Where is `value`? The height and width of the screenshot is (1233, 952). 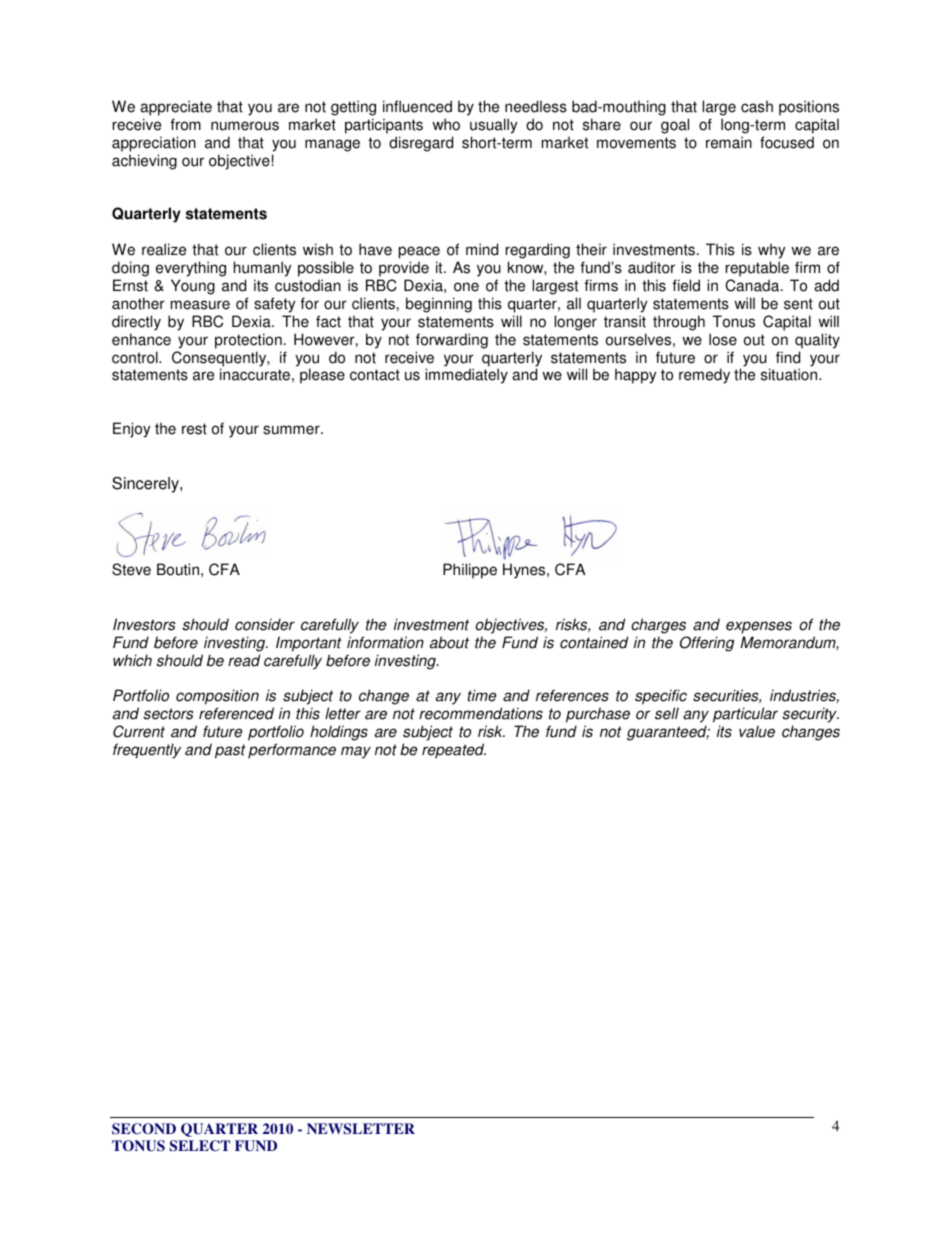 value is located at coordinates (757, 731).
